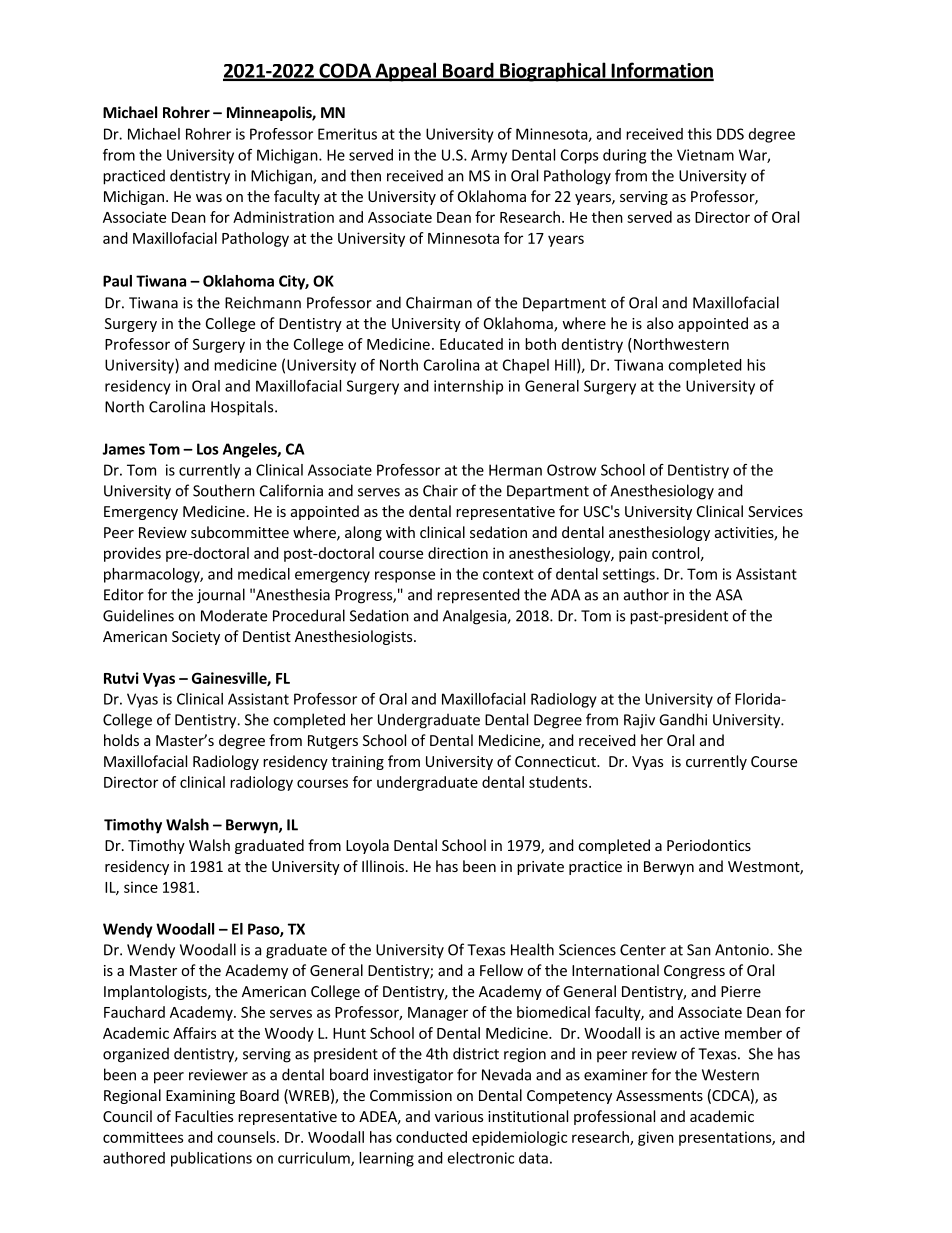 Image resolution: width=952 pixels, height=1233 pixels. Describe the element at coordinates (209, 198) in the screenshot. I see `was` at that location.
